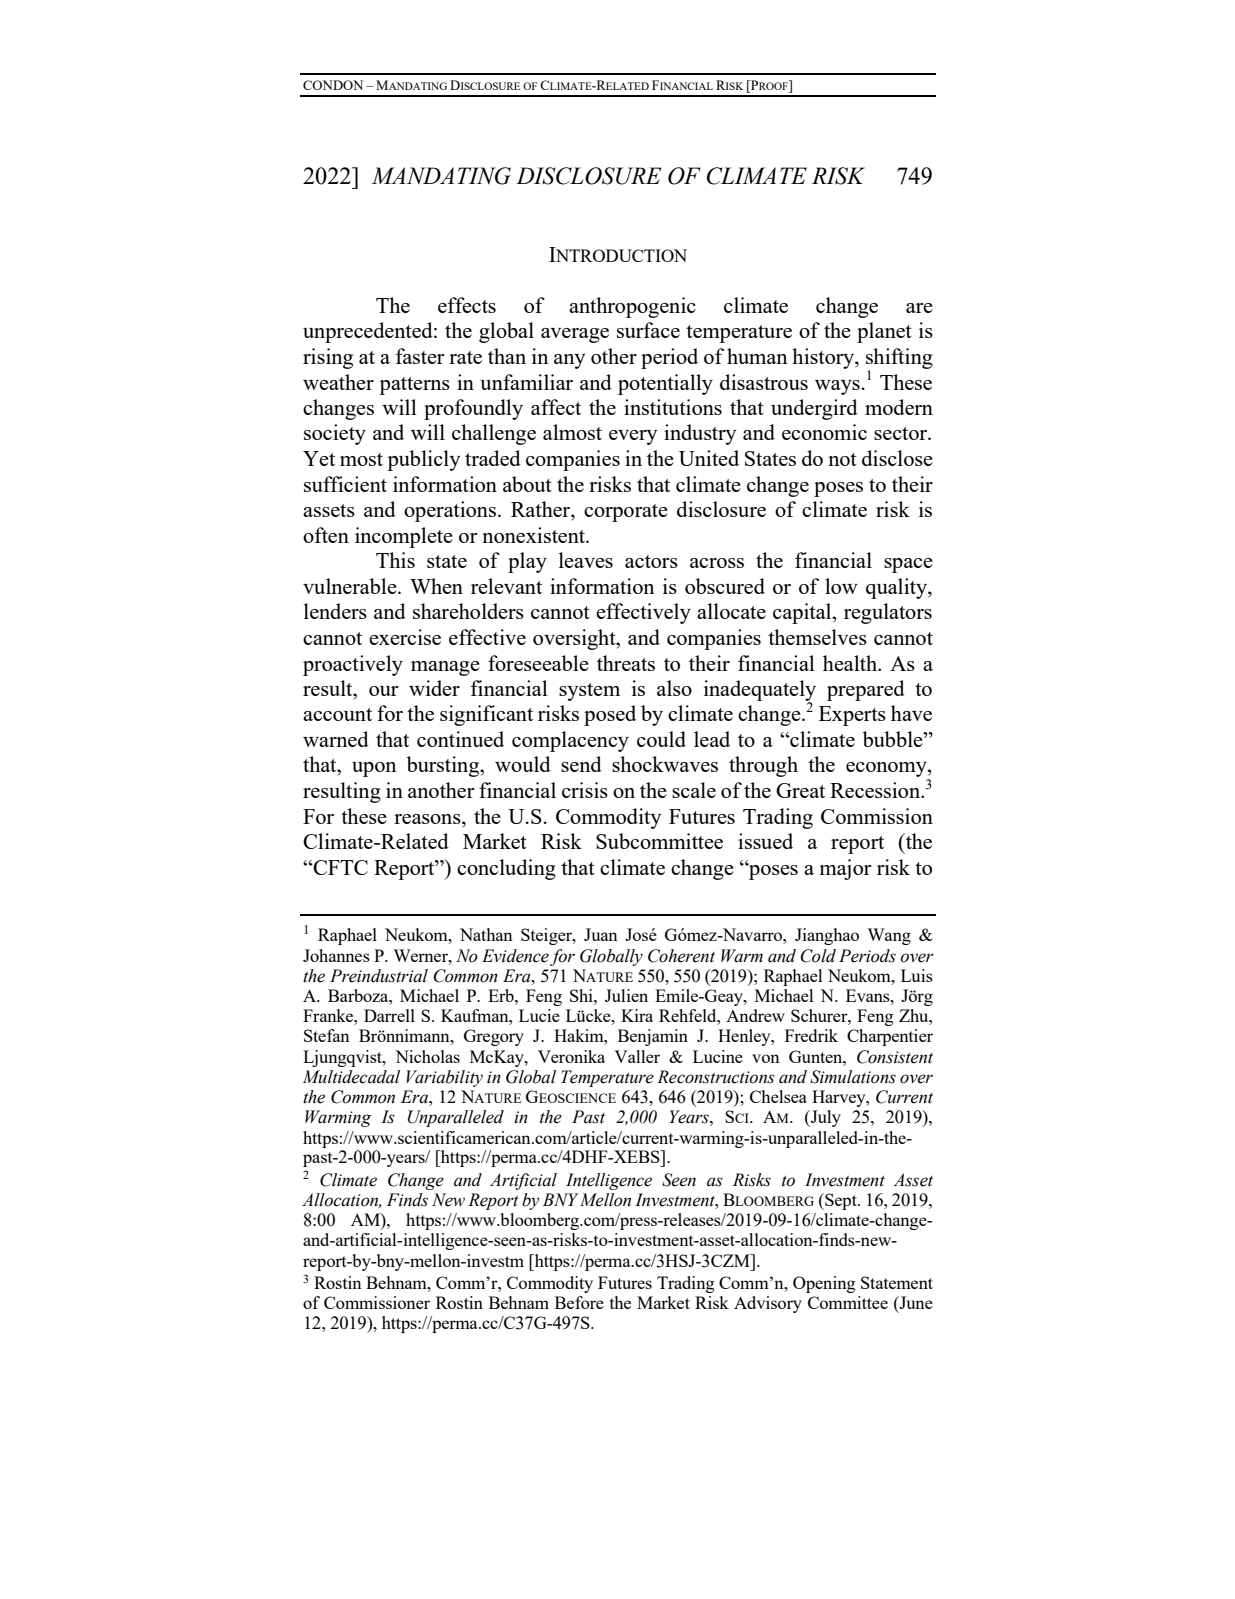  Describe the element at coordinates (333, 85) in the document. I see `CONDON` at that location.
